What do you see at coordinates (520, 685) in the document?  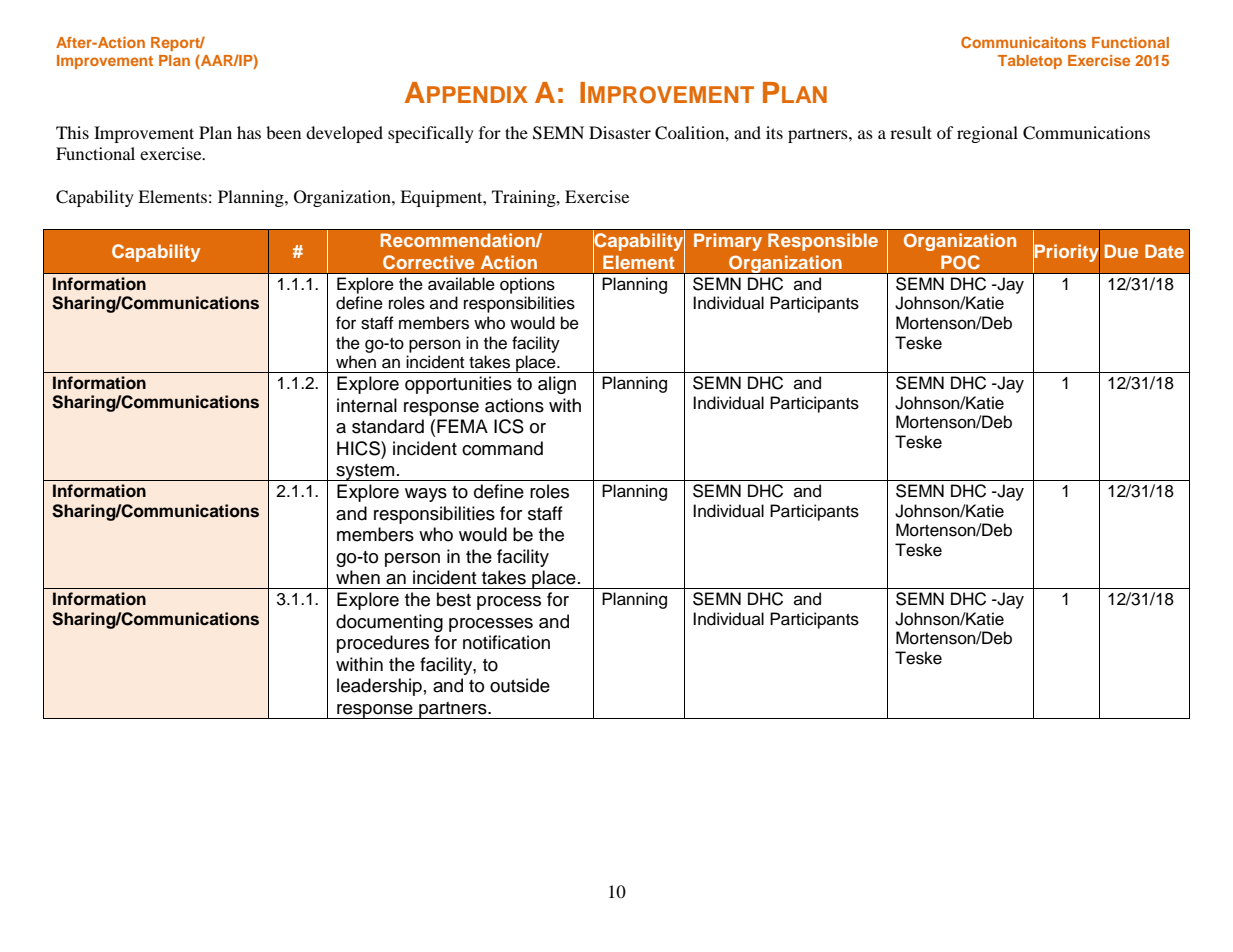 I see `outside` at bounding box center [520, 685].
